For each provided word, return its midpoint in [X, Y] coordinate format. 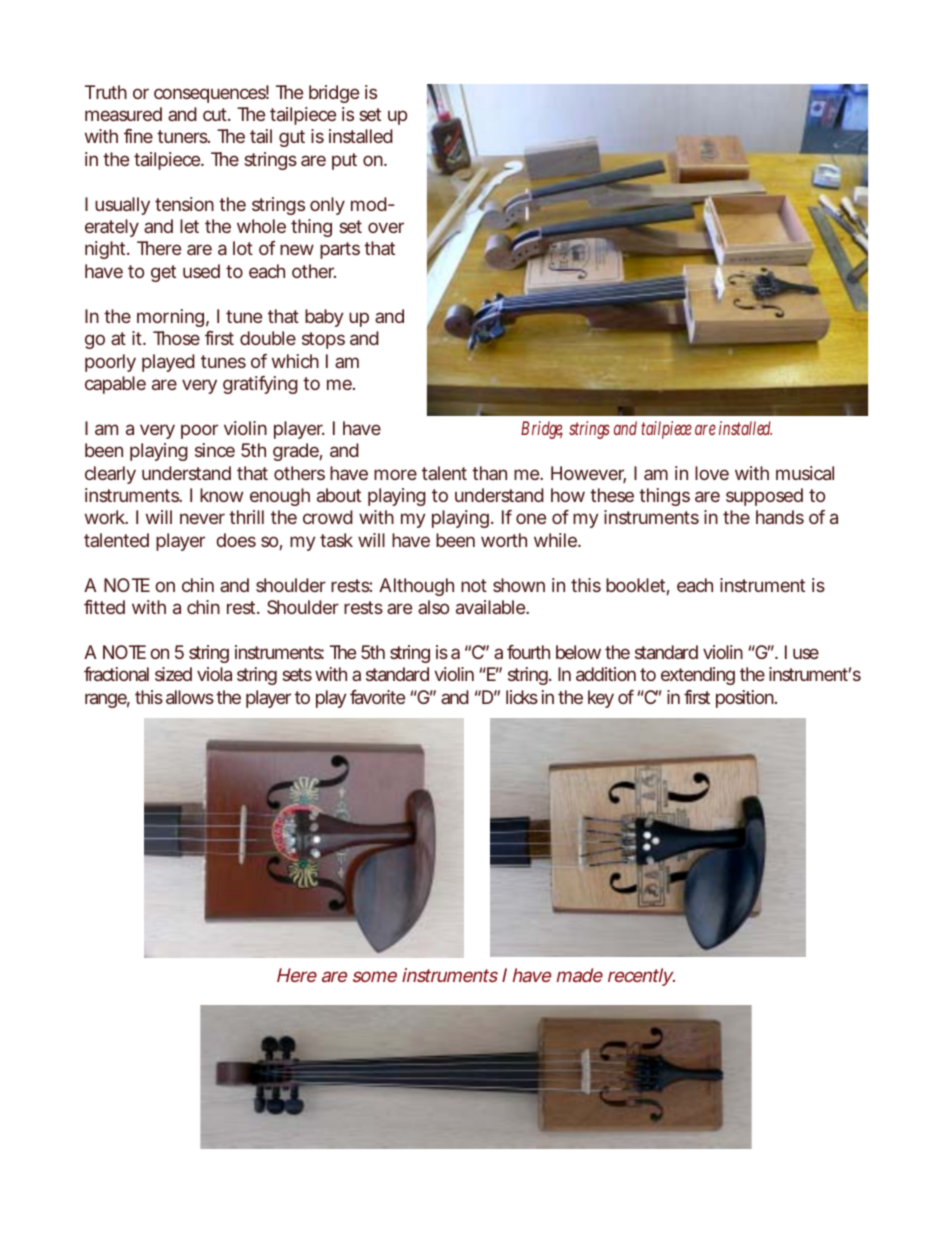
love [712, 473]
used [201, 271]
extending [698, 676]
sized [173, 674]
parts [340, 250]
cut [216, 114]
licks [522, 697]
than [489, 473]
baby [324, 318]
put [344, 161]
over [386, 227]
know [221, 495]
